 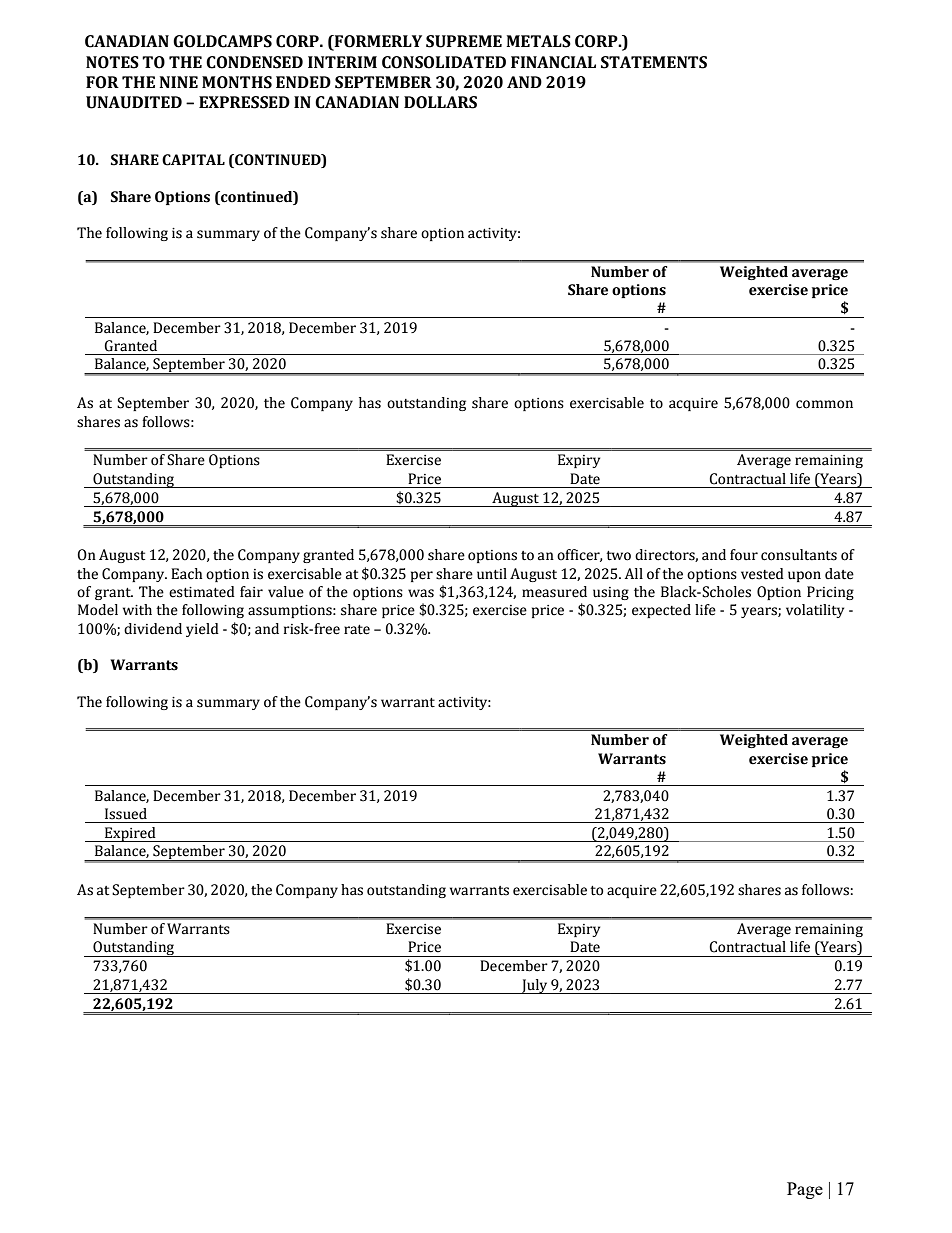 I want to click on NINE, so click(x=178, y=82).
